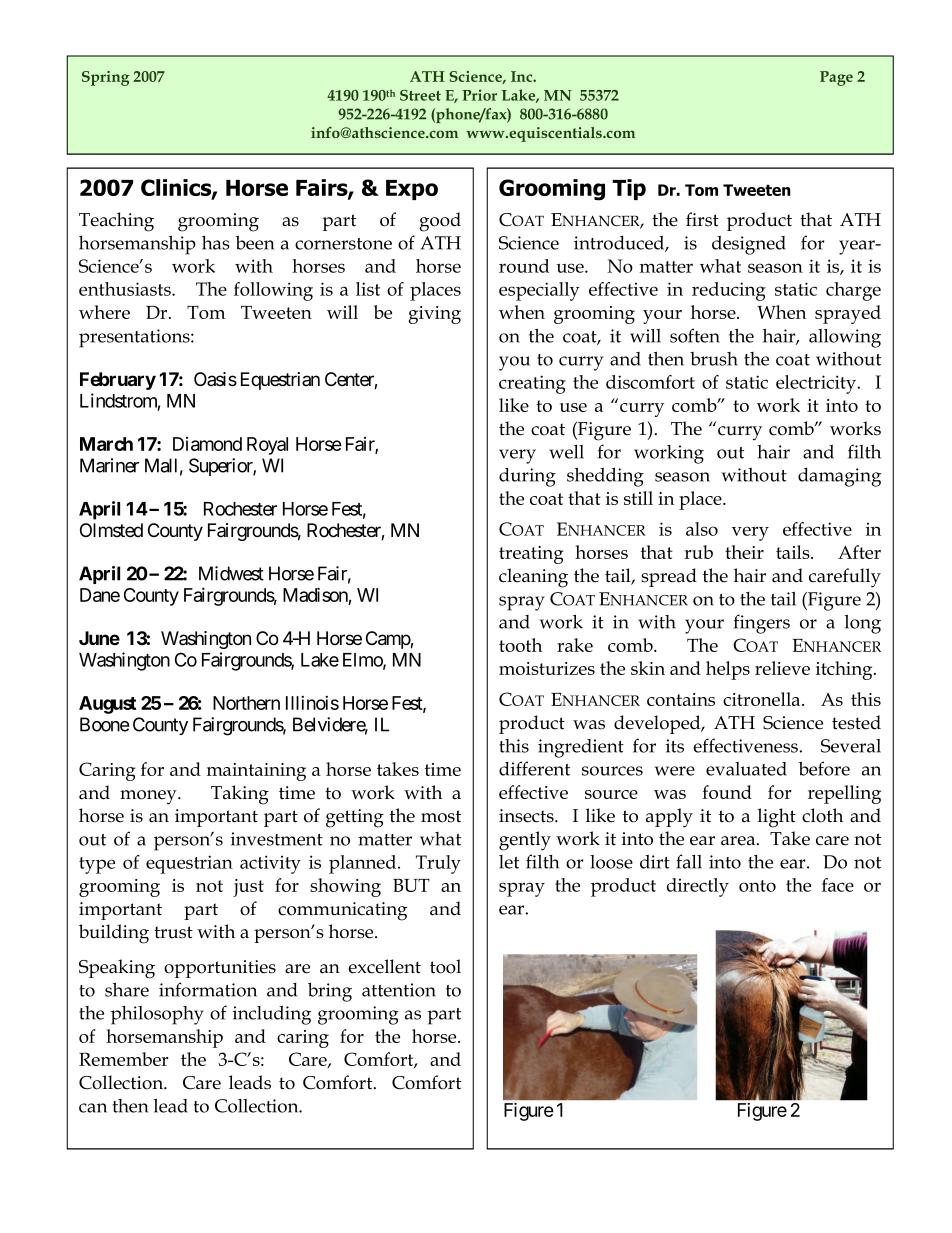  I want to click on Prior, so click(480, 95).
